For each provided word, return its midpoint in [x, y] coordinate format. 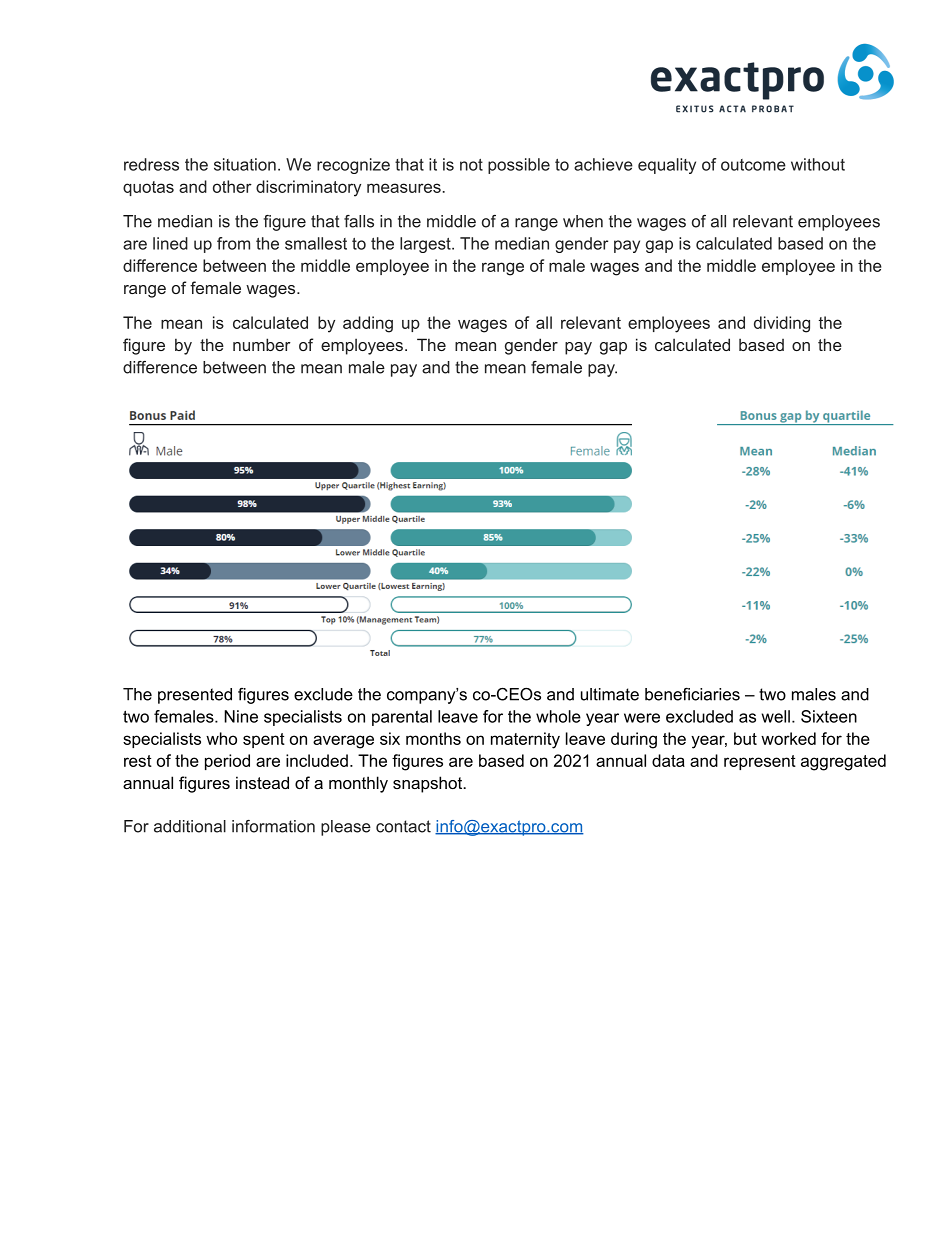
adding [368, 324]
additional [190, 826]
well [776, 716]
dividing [782, 324]
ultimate [610, 694]
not [471, 165]
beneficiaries [692, 694]
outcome [753, 165]
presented [195, 696]
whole [558, 716]
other [232, 186]
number [262, 344]
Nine [241, 716]
